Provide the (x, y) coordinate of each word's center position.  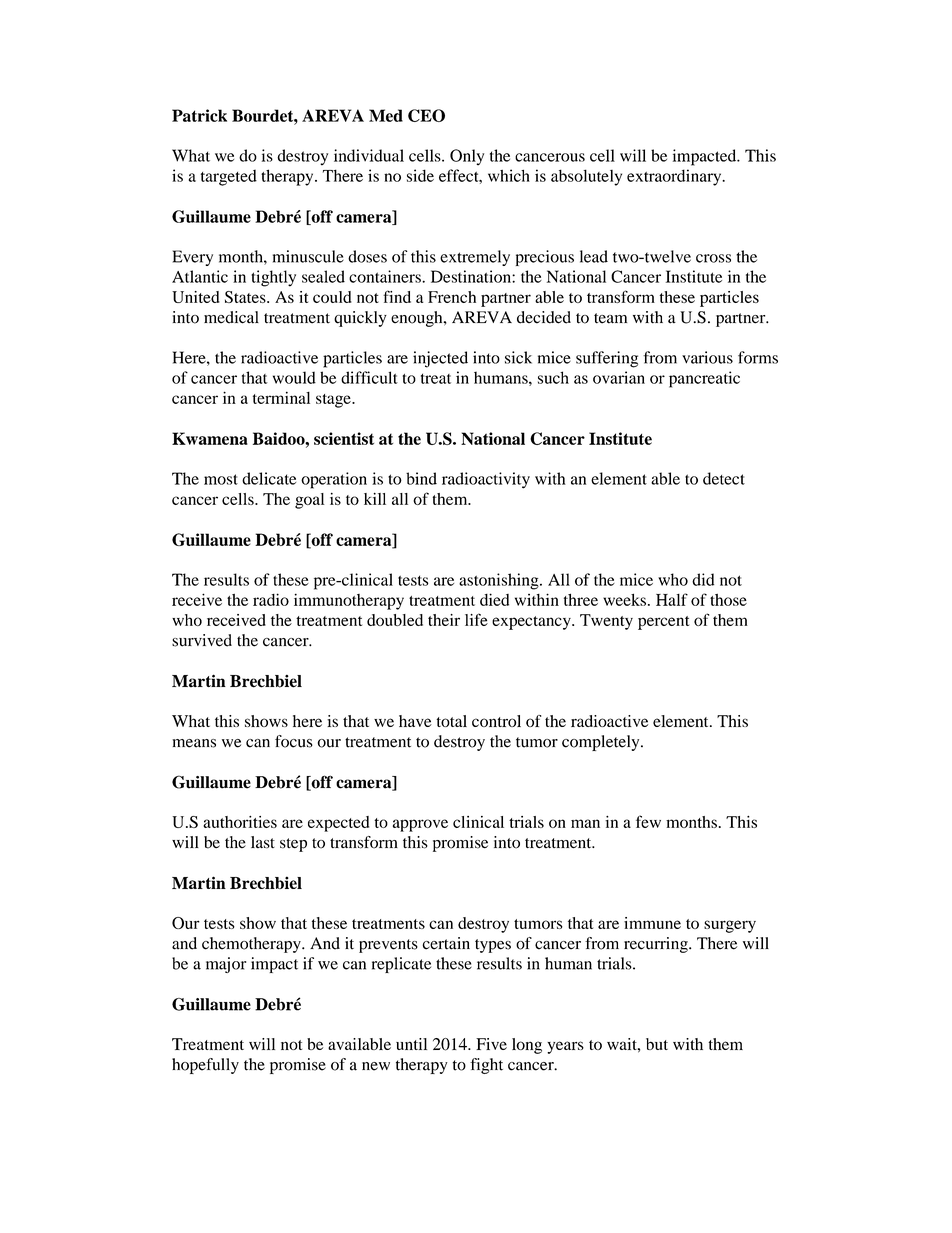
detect (724, 478)
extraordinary (675, 177)
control (496, 721)
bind (421, 478)
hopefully (205, 1066)
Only (467, 157)
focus (294, 741)
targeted (229, 177)
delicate (269, 478)
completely (602, 743)
